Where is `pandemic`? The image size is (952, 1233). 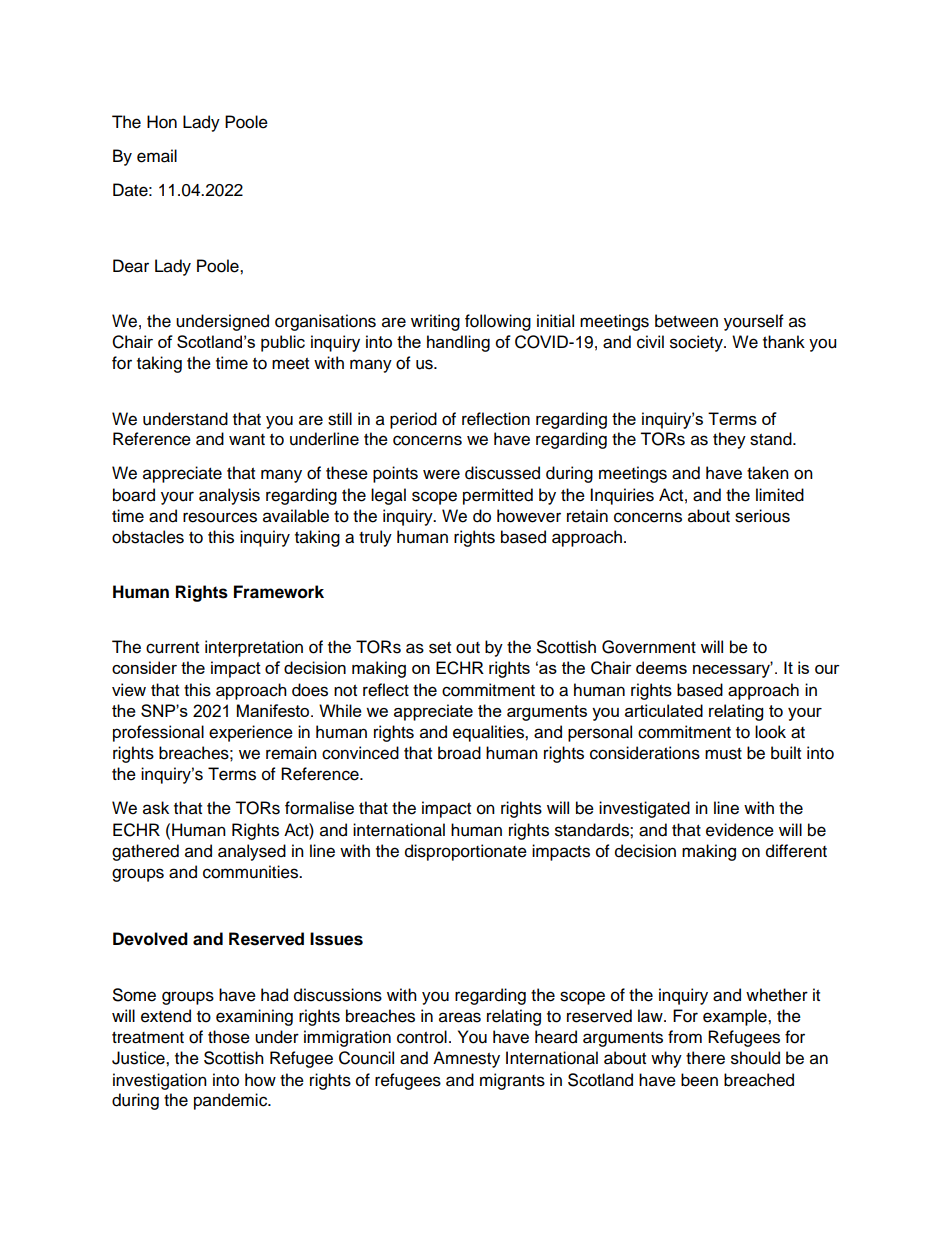 pandemic is located at coordinates (232, 1101).
